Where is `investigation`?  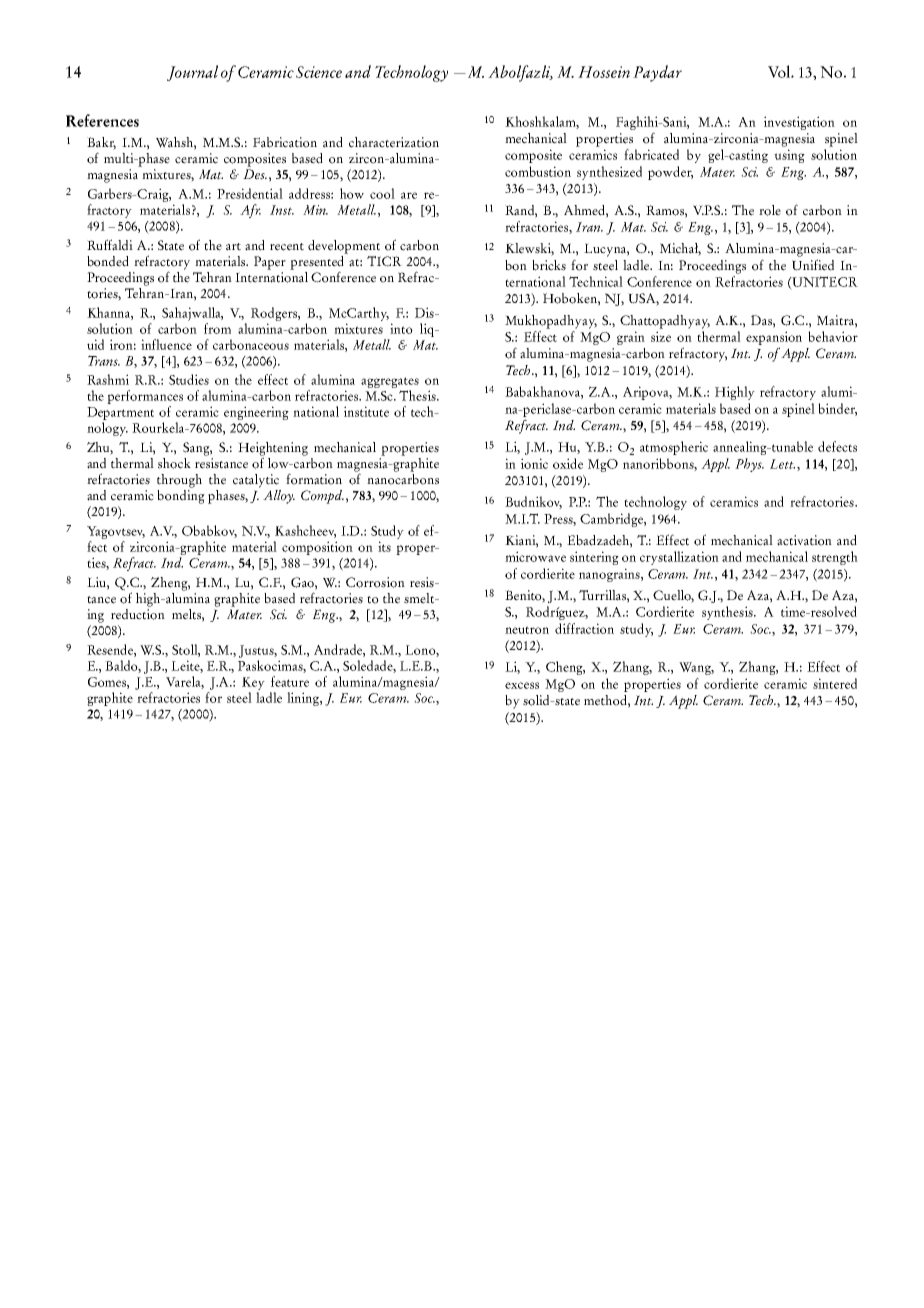
investigation is located at coordinates (799, 123).
